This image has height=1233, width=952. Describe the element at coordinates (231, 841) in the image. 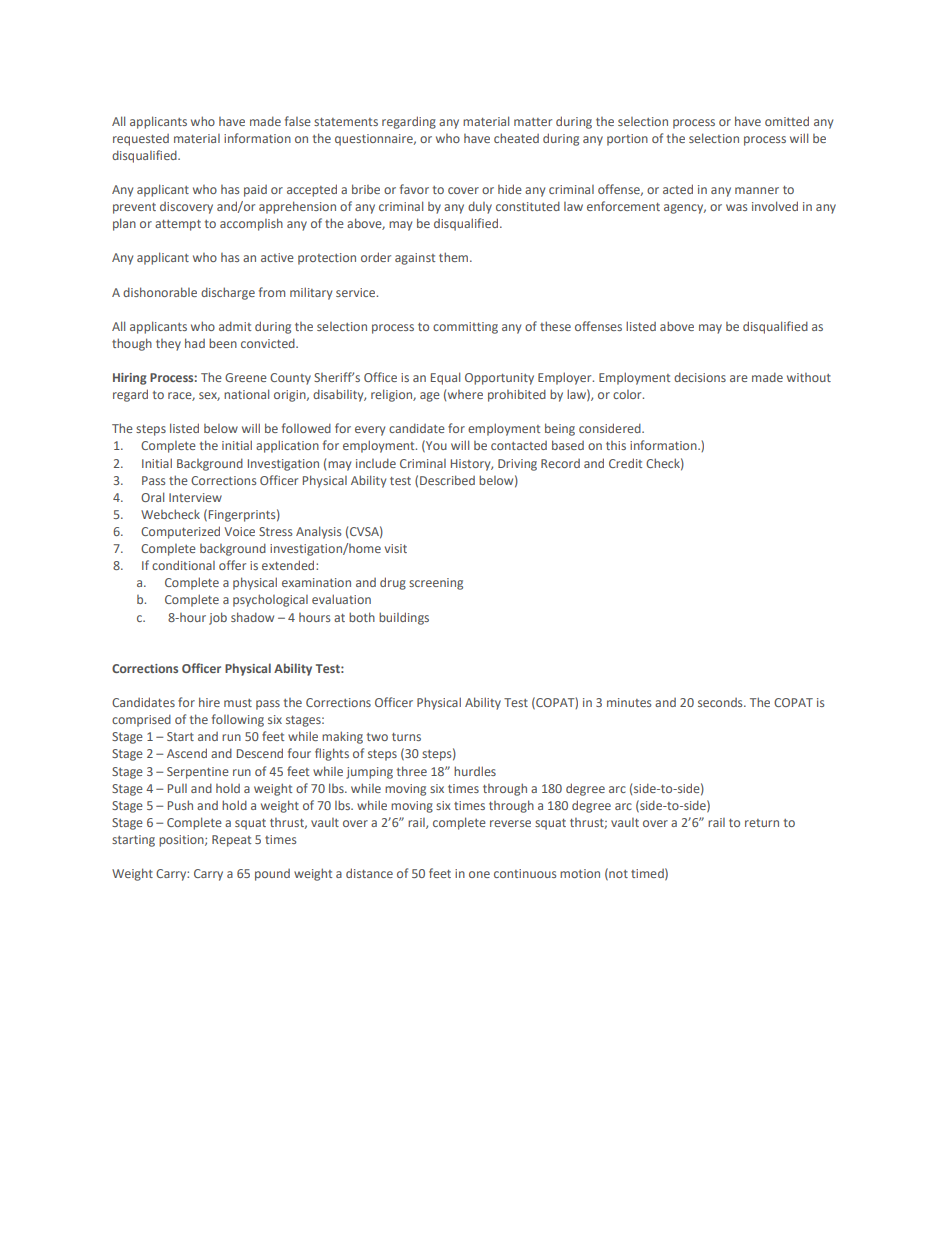

I see `Repeat` at that location.
